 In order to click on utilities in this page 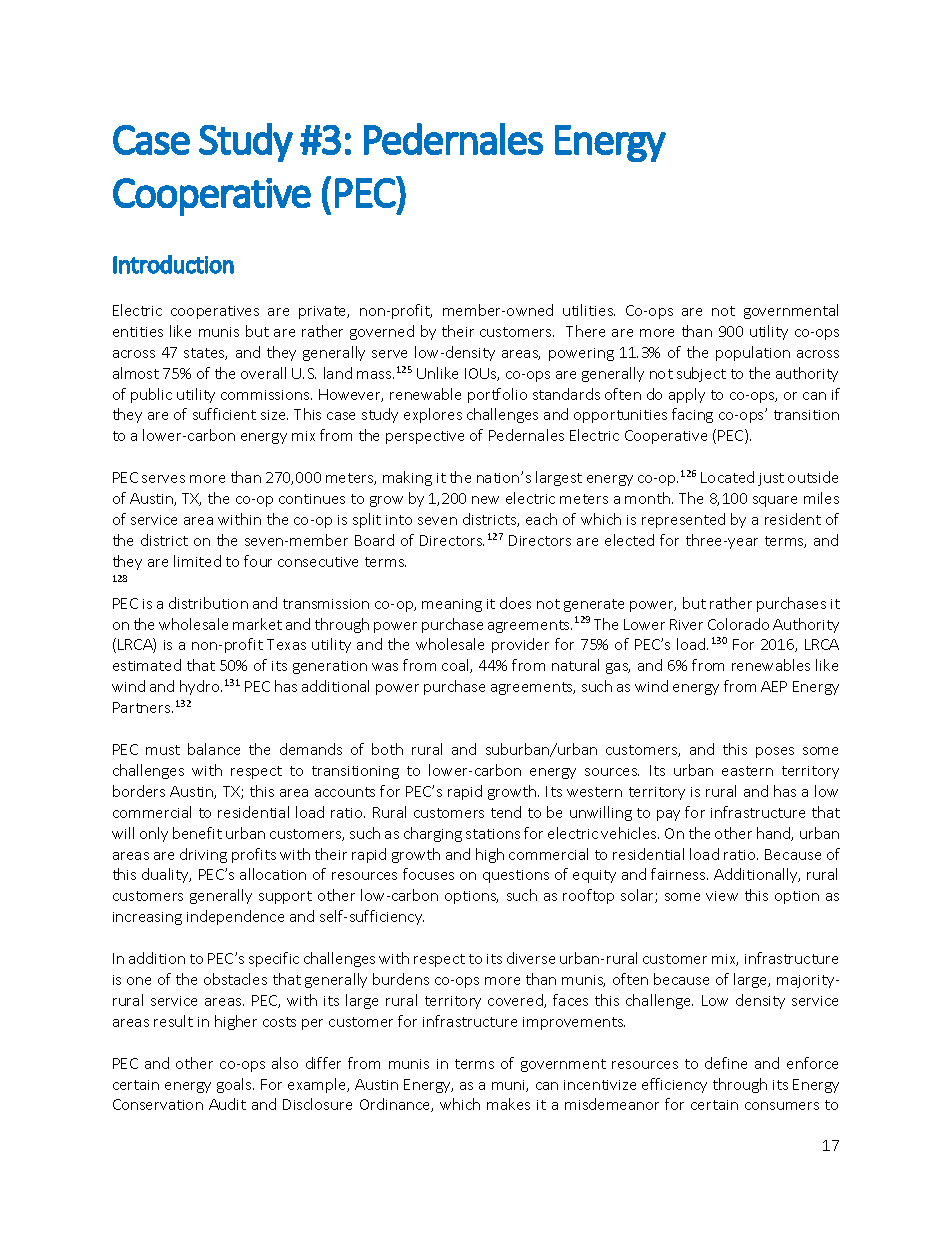, I will do `click(589, 310)`.
